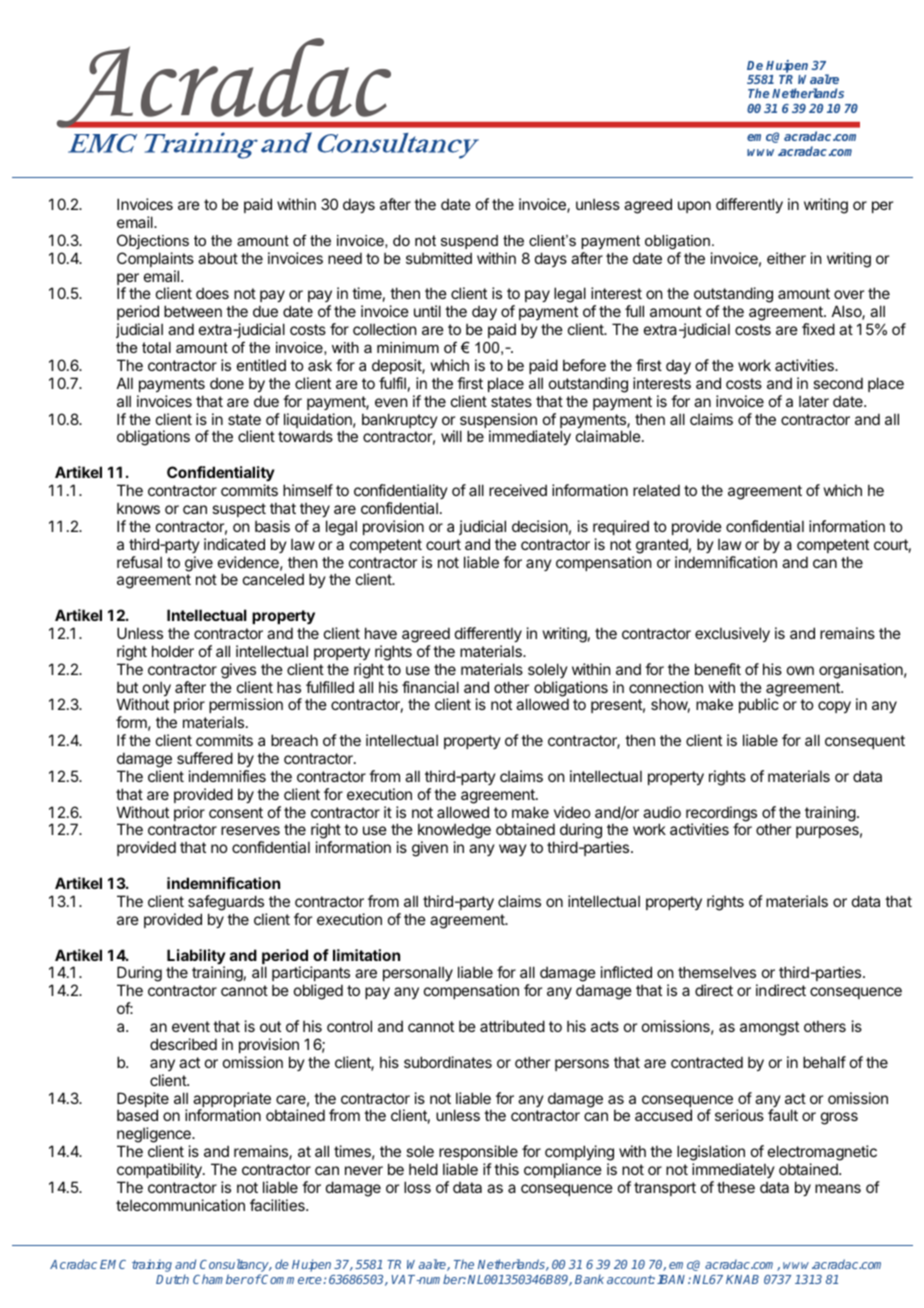  What do you see at coordinates (205, 758) in the document?
I see `suffered` at bounding box center [205, 758].
